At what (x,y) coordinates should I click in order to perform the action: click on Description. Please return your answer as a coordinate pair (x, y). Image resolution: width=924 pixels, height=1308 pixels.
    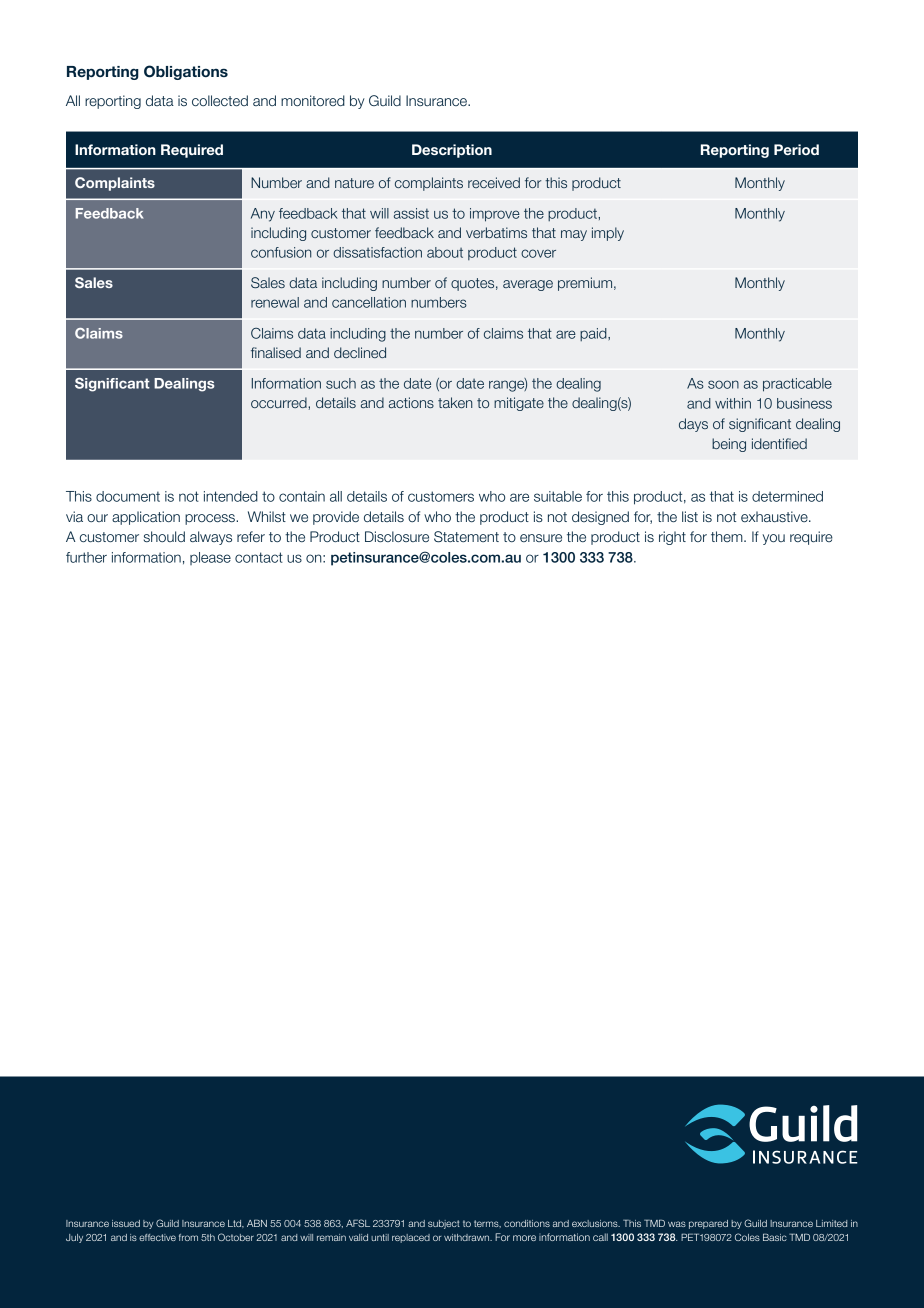
    Looking at the image, I should click on (452, 151).
